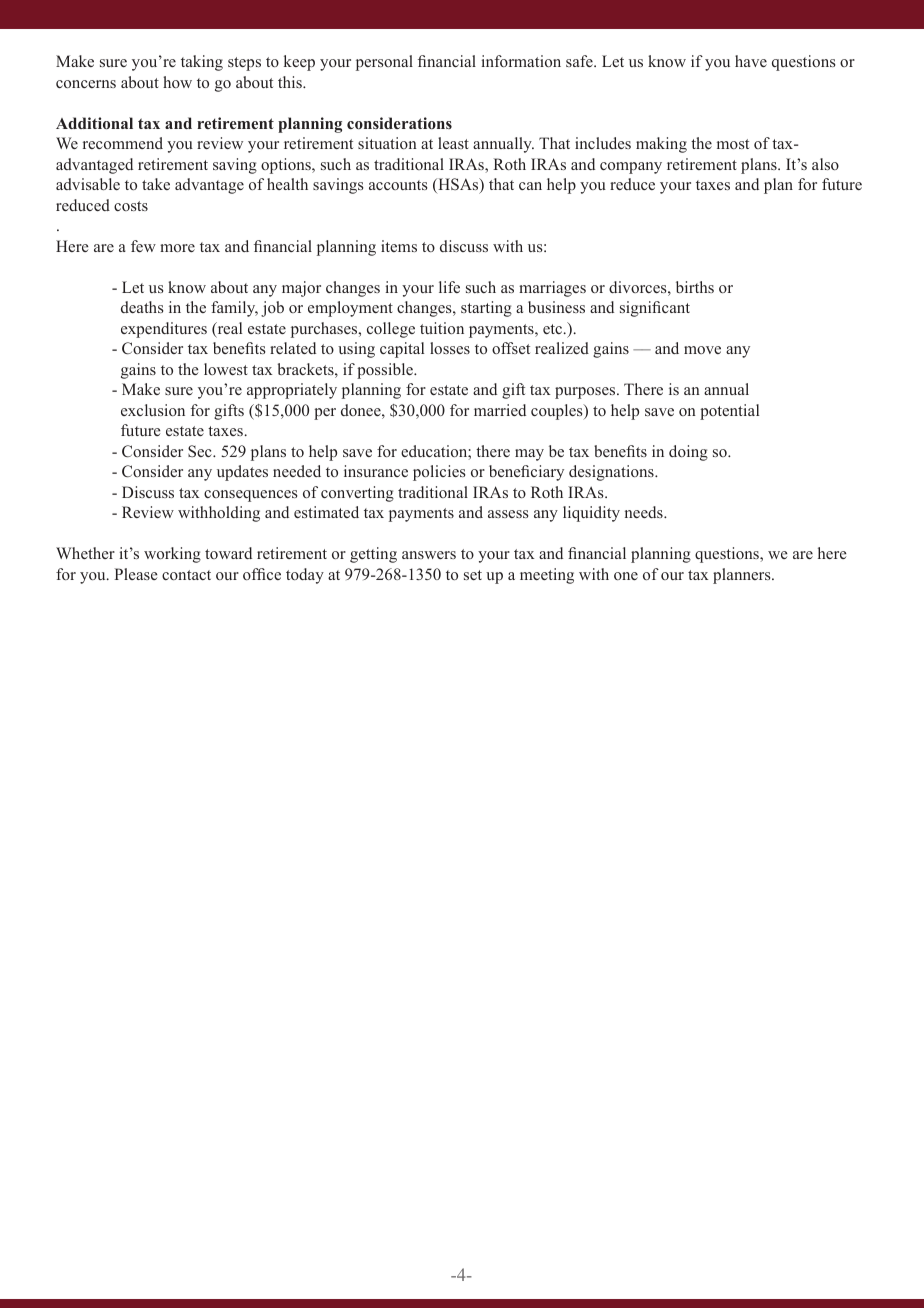  Describe the element at coordinates (751, 61) in the document. I see `have` at that location.
